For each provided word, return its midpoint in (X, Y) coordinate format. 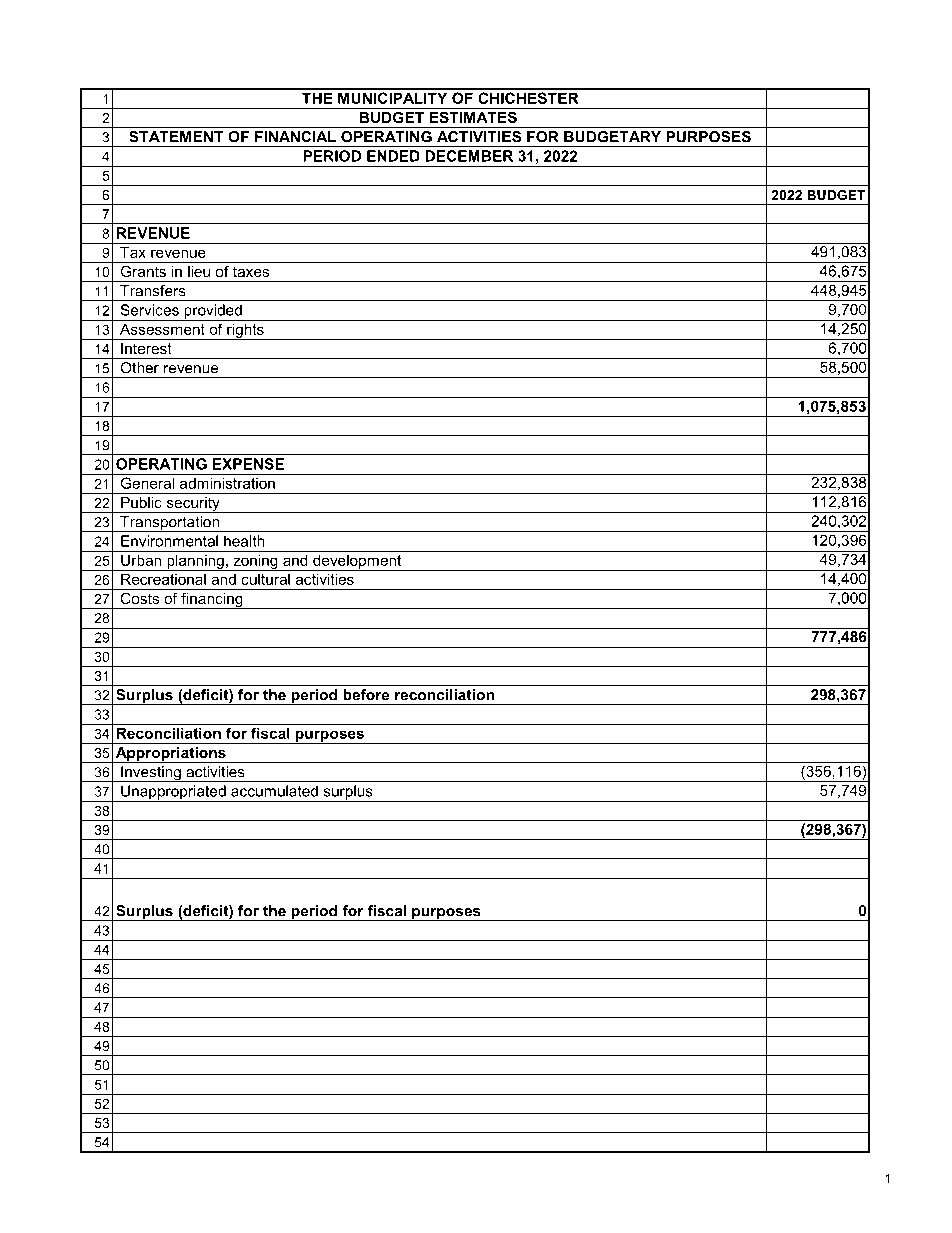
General (147, 483)
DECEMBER (469, 156)
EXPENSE (248, 464)
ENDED (393, 156)
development (357, 562)
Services (150, 310)
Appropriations (170, 755)
